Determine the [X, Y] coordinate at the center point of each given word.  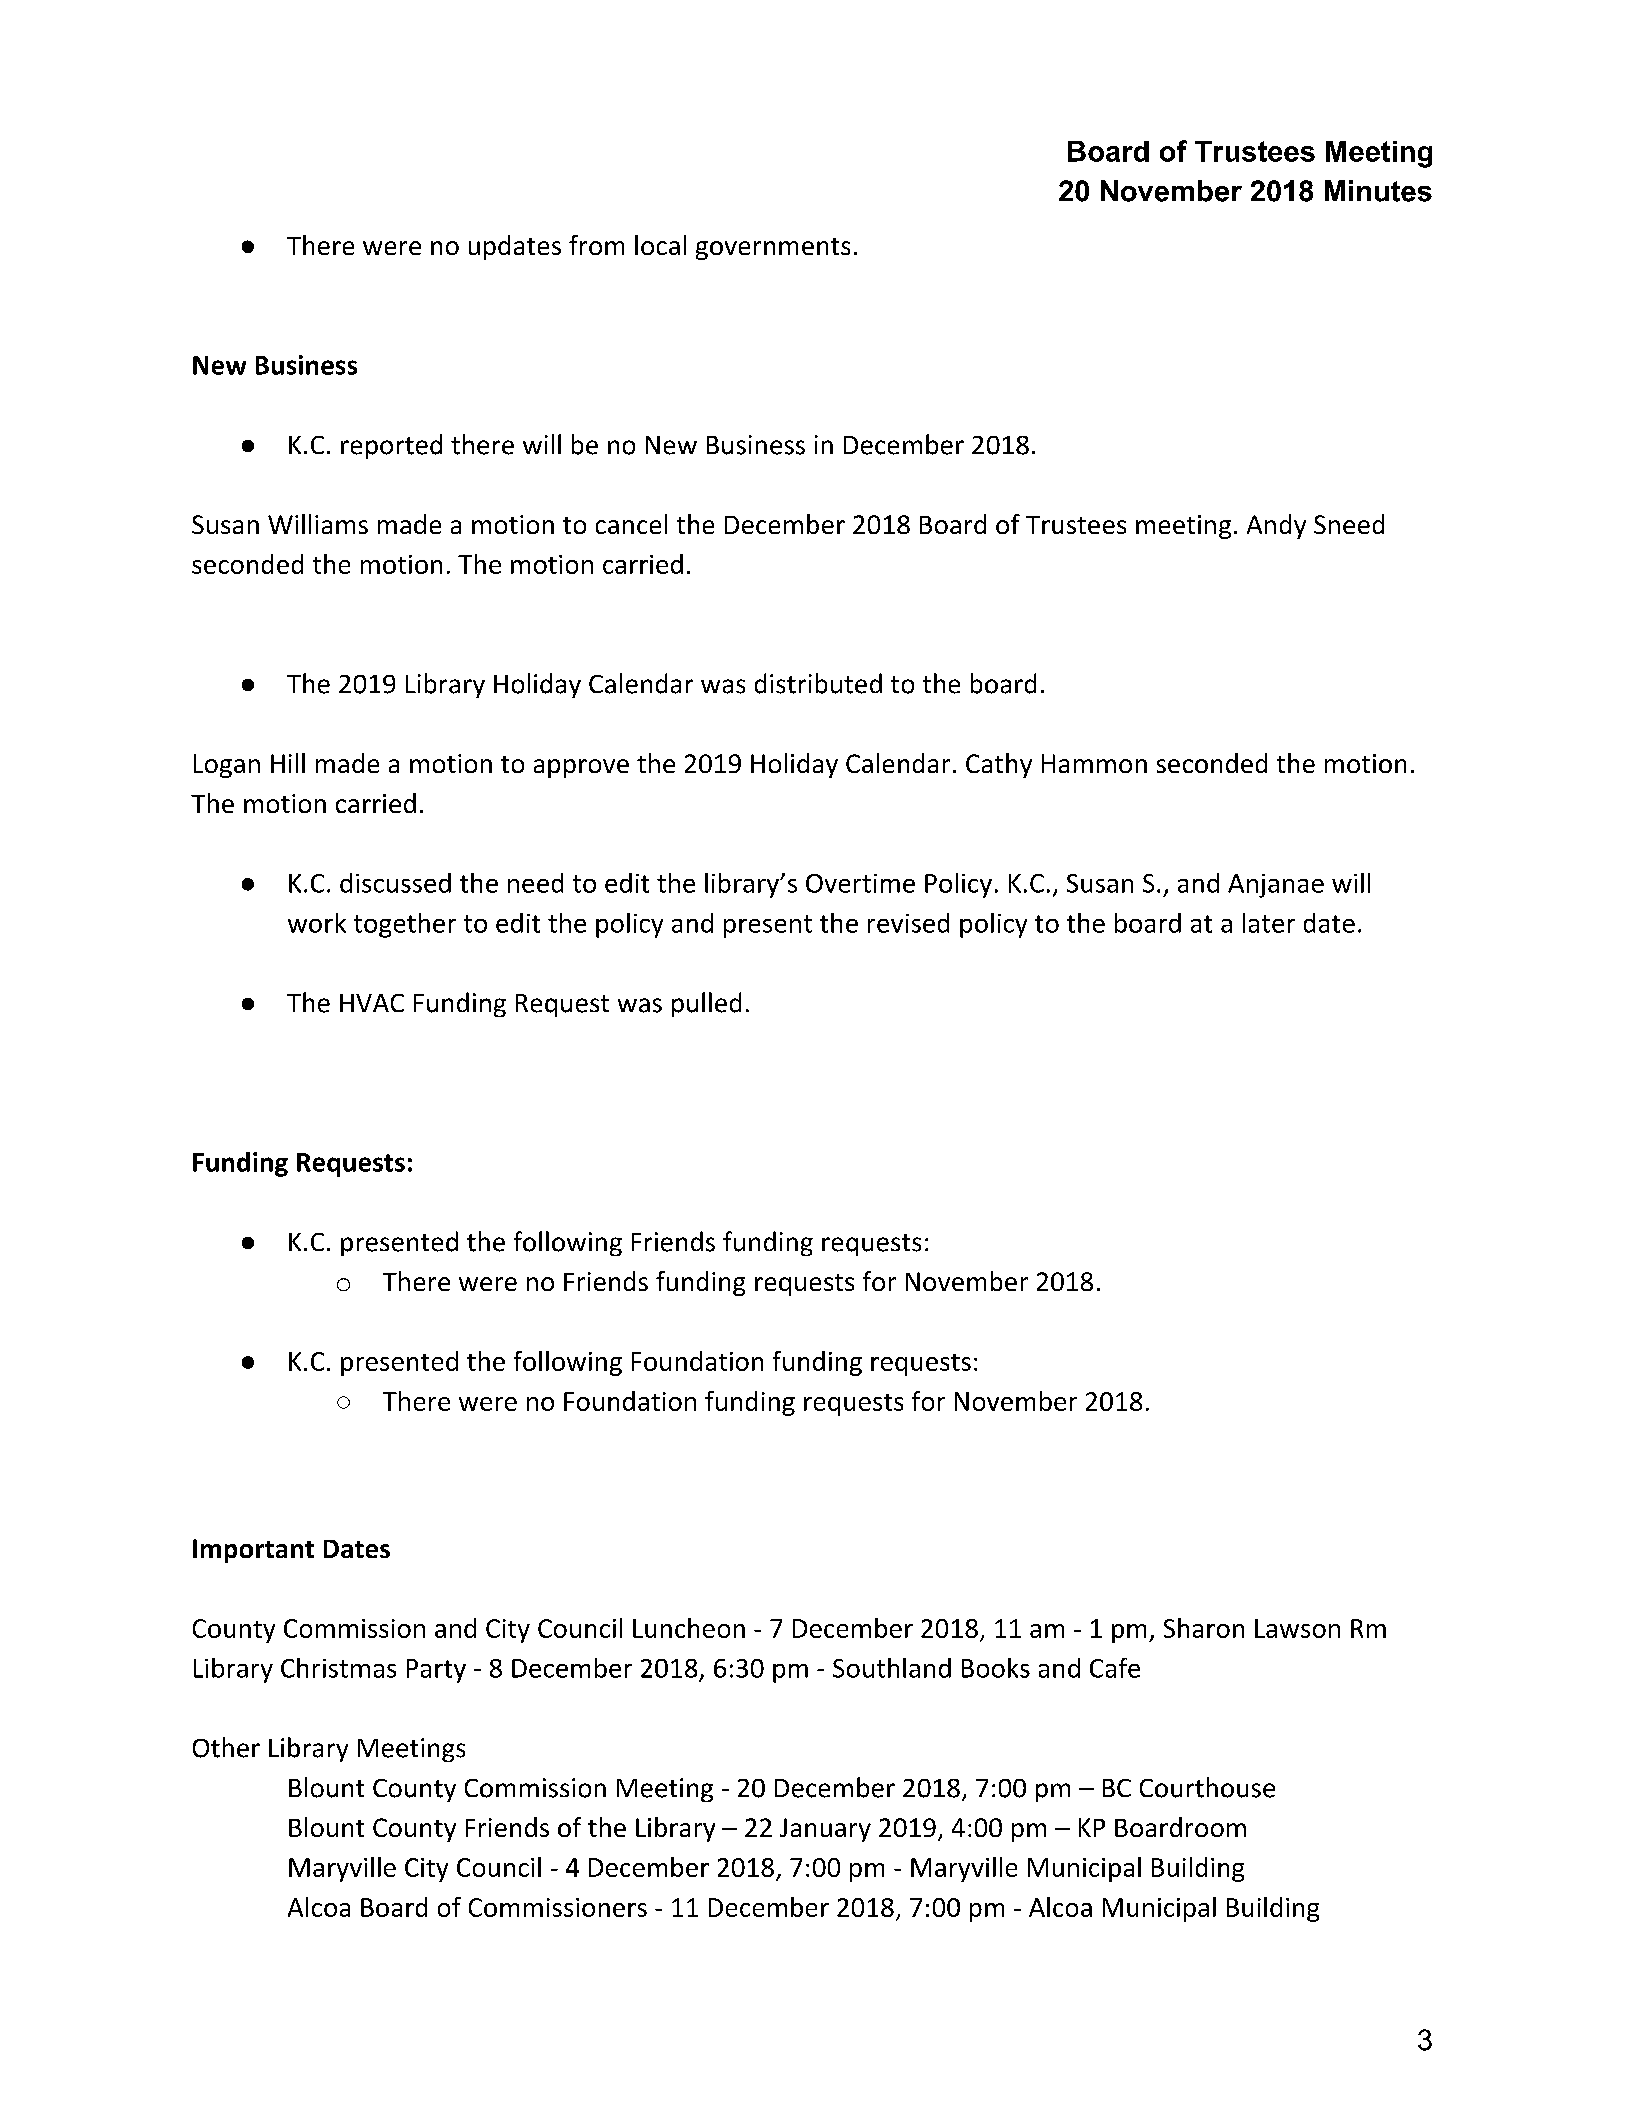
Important [253, 1551]
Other [226, 1747]
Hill [288, 763]
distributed [818, 683]
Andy [1276, 526]
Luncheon [689, 1628]
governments [773, 249]
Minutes [1378, 191]
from [596, 245]
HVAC [372, 1003]
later [1269, 923]
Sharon [1204, 1628]
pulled [706, 1004]
